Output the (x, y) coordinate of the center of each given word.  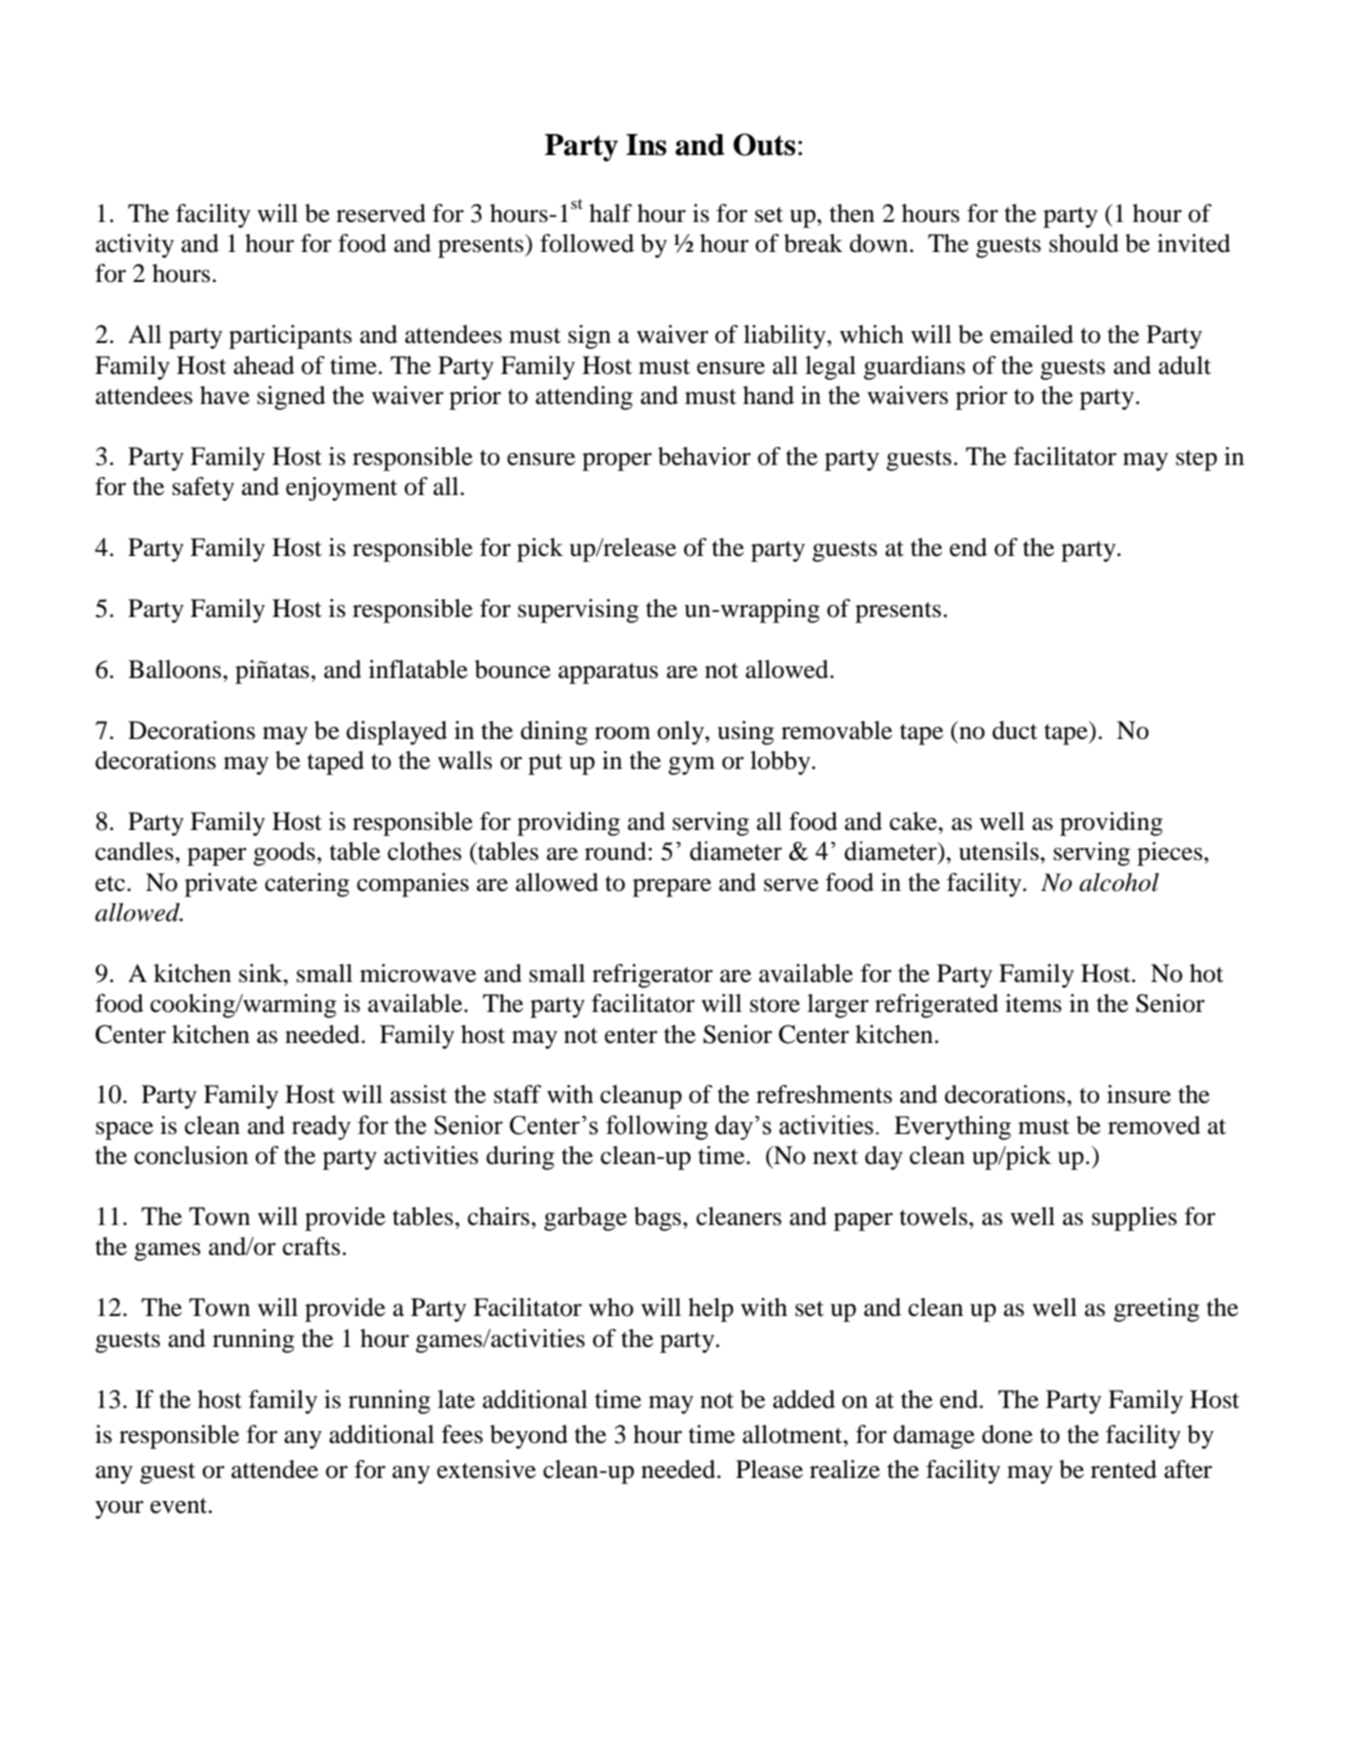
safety (203, 489)
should (1084, 243)
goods (284, 854)
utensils (1000, 851)
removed (1154, 1125)
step (1196, 460)
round (617, 851)
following (657, 1127)
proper (617, 462)
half (610, 213)
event (180, 1506)
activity (135, 246)
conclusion (191, 1155)
